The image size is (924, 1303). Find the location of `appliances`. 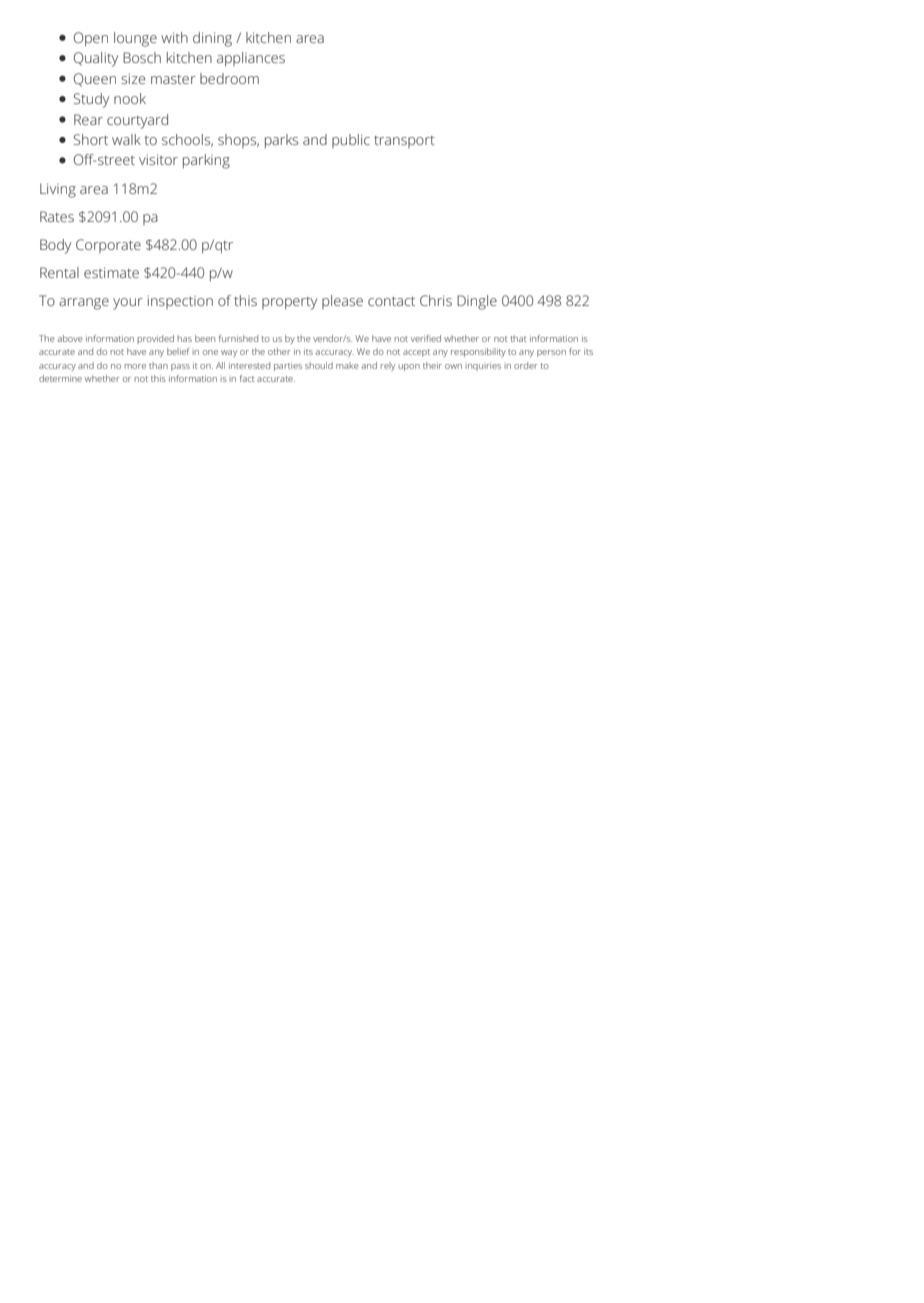

appliances is located at coordinates (251, 59).
